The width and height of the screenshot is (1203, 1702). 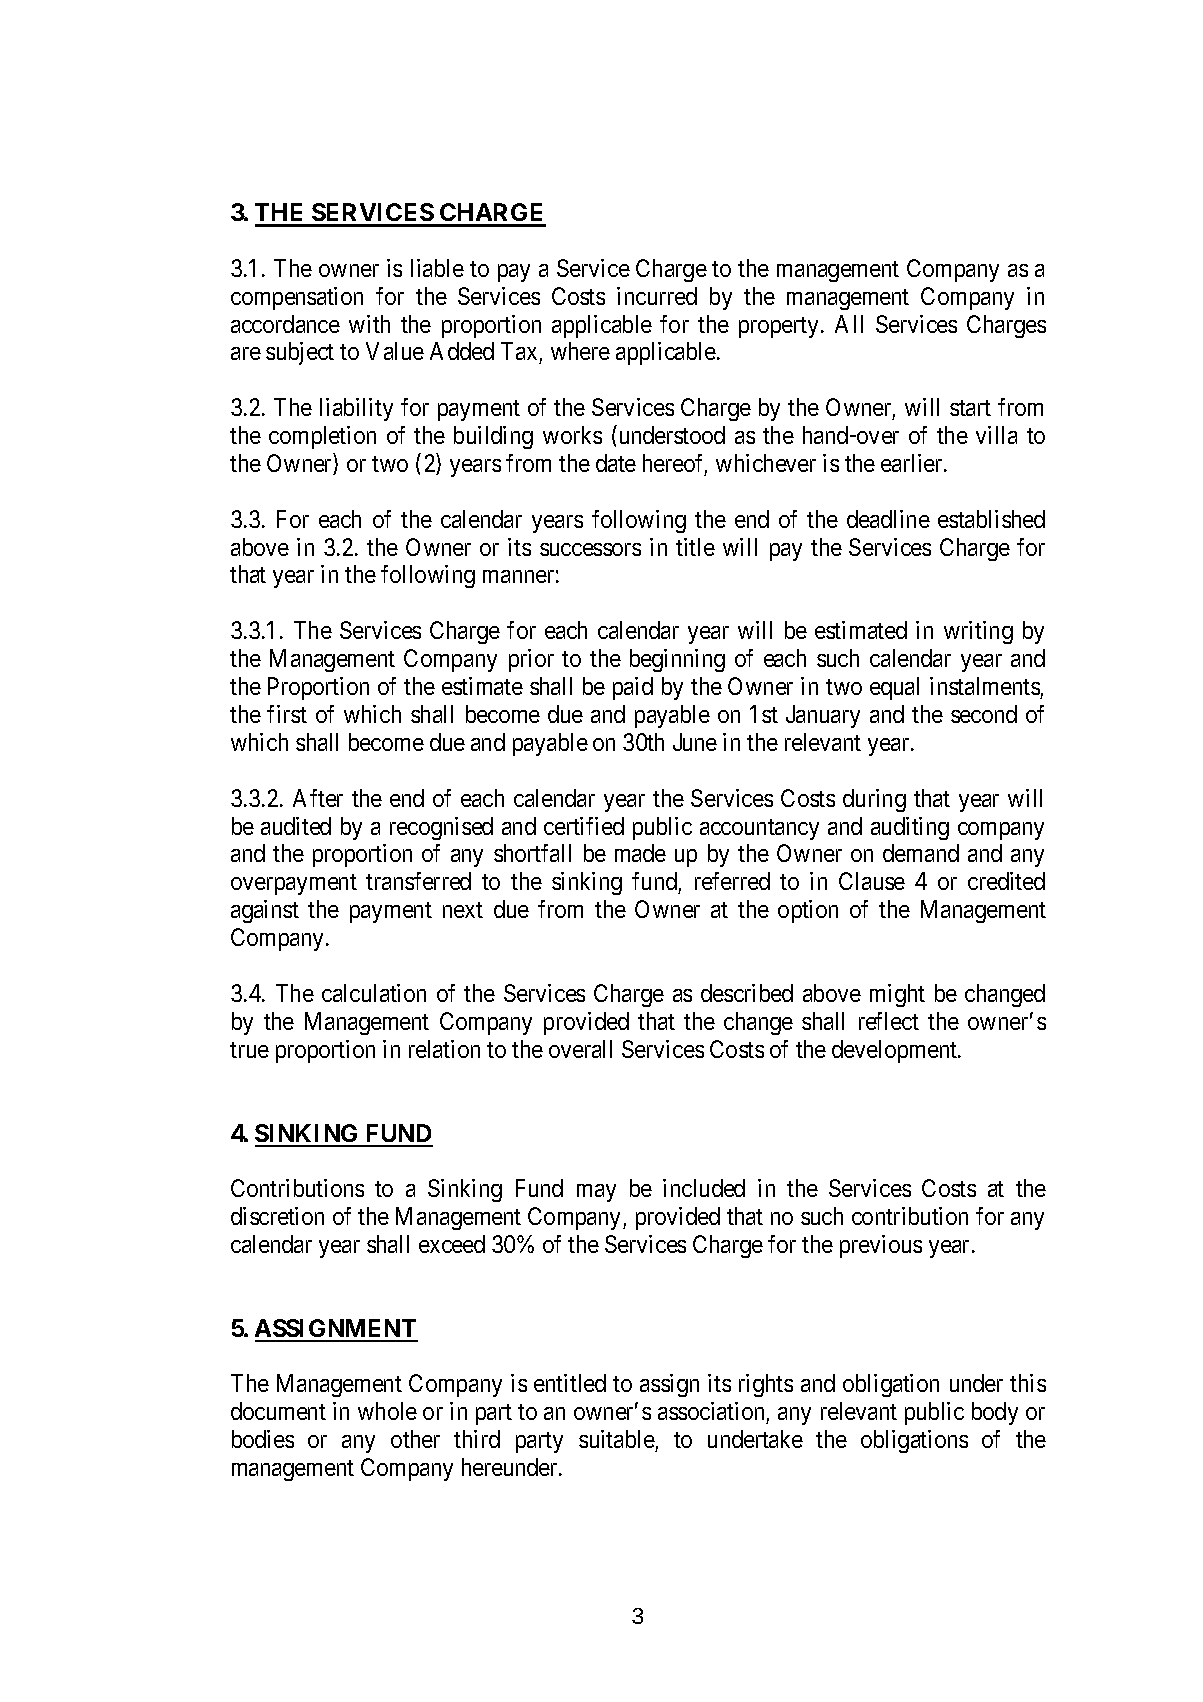 What do you see at coordinates (984, 714) in the screenshot?
I see `second` at bounding box center [984, 714].
